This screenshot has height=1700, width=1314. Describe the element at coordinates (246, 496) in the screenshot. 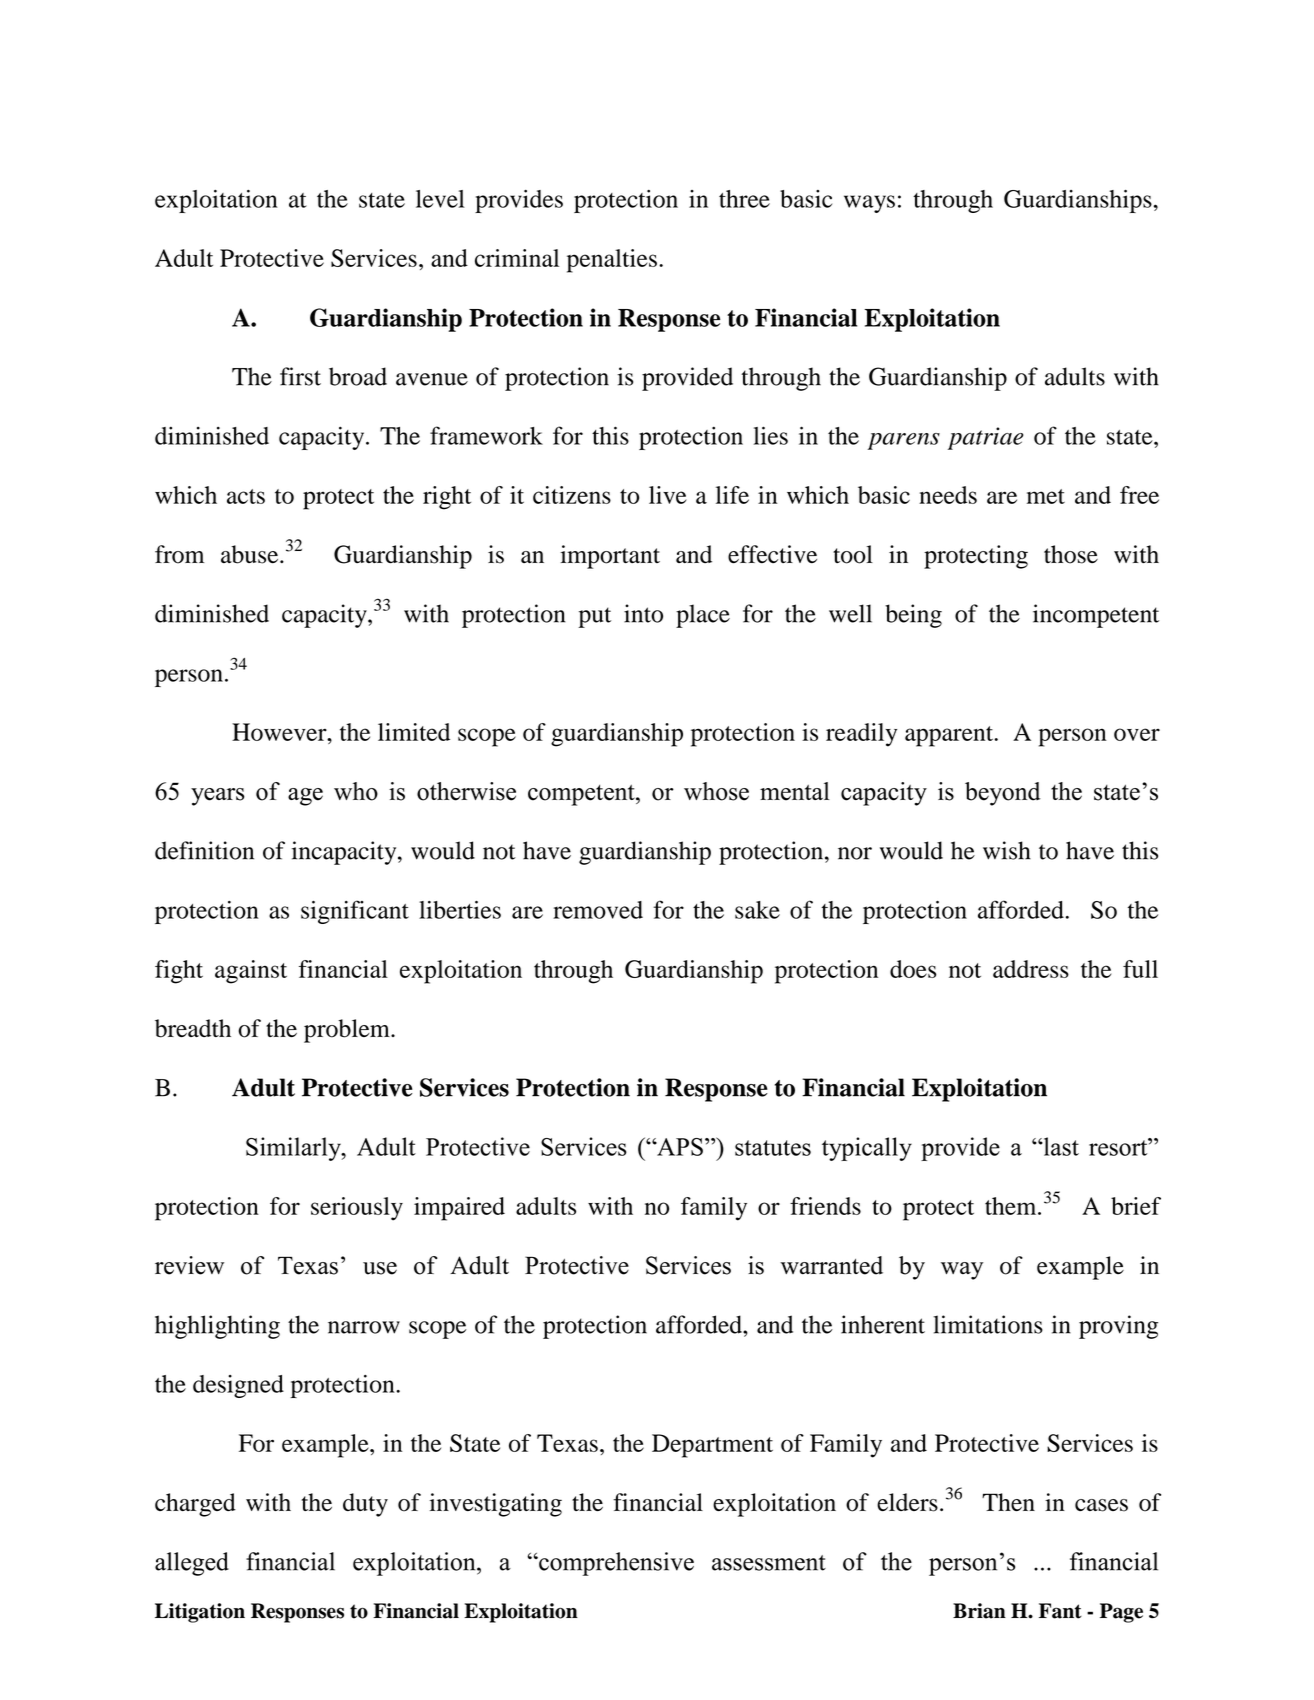

I see `acts` at that location.
